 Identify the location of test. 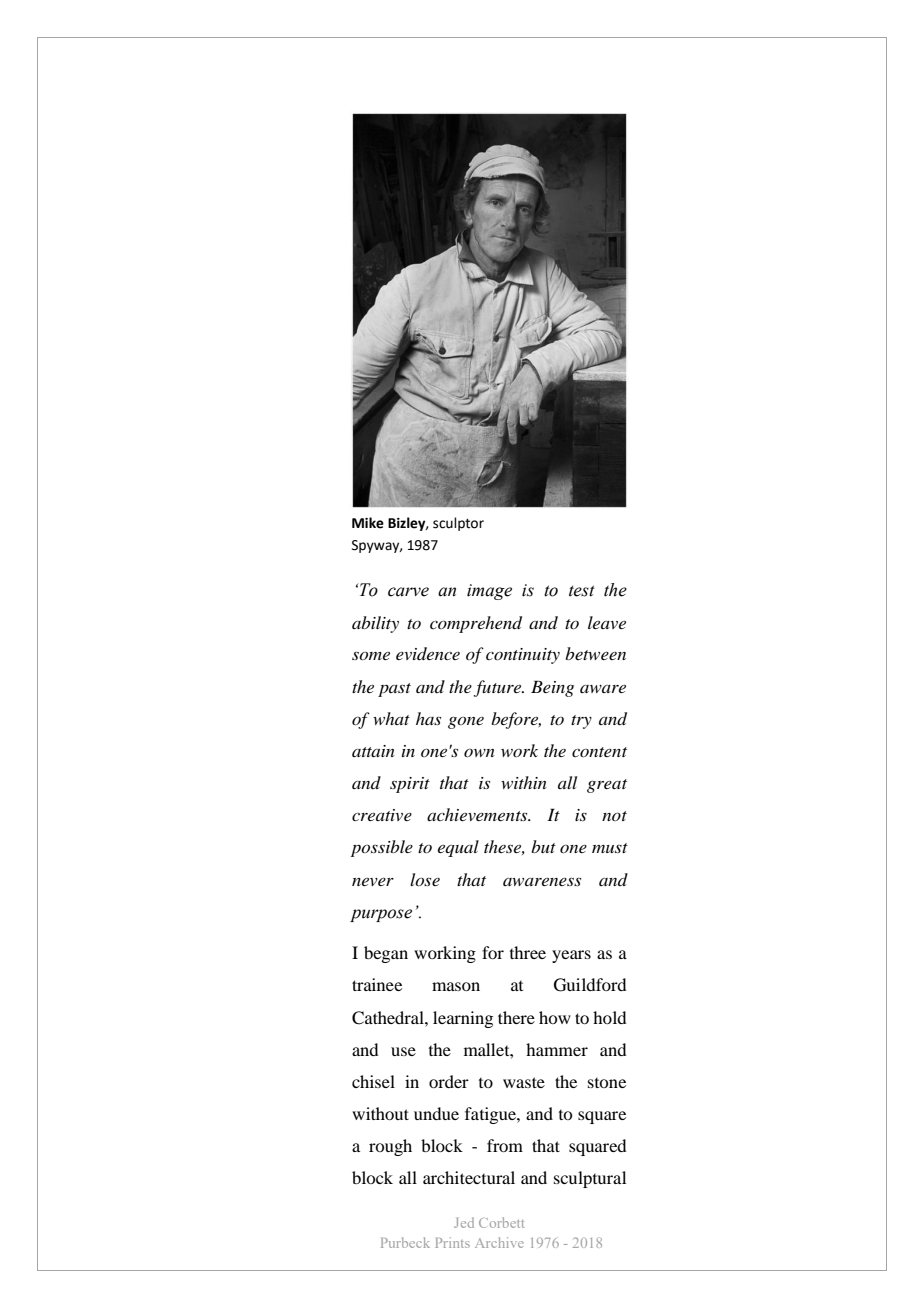
(582, 591).
